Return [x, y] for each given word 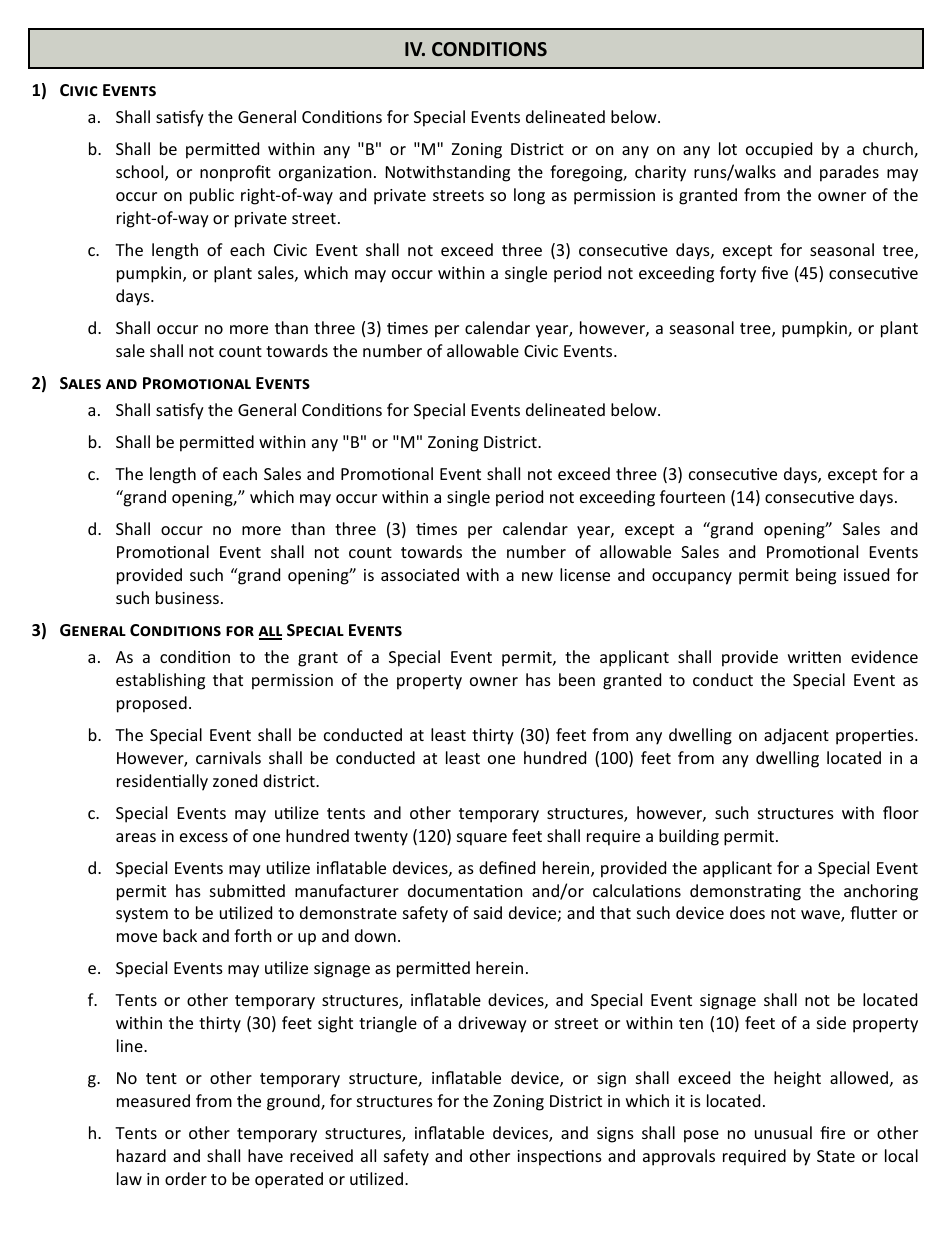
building [689, 837]
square [482, 839]
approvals [679, 1157]
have [265, 1155]
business [187, 597]
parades [849, 173]
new [537, 576]
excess [204, 837]
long [529, 196]
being [816, 576]
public [212, 196]
